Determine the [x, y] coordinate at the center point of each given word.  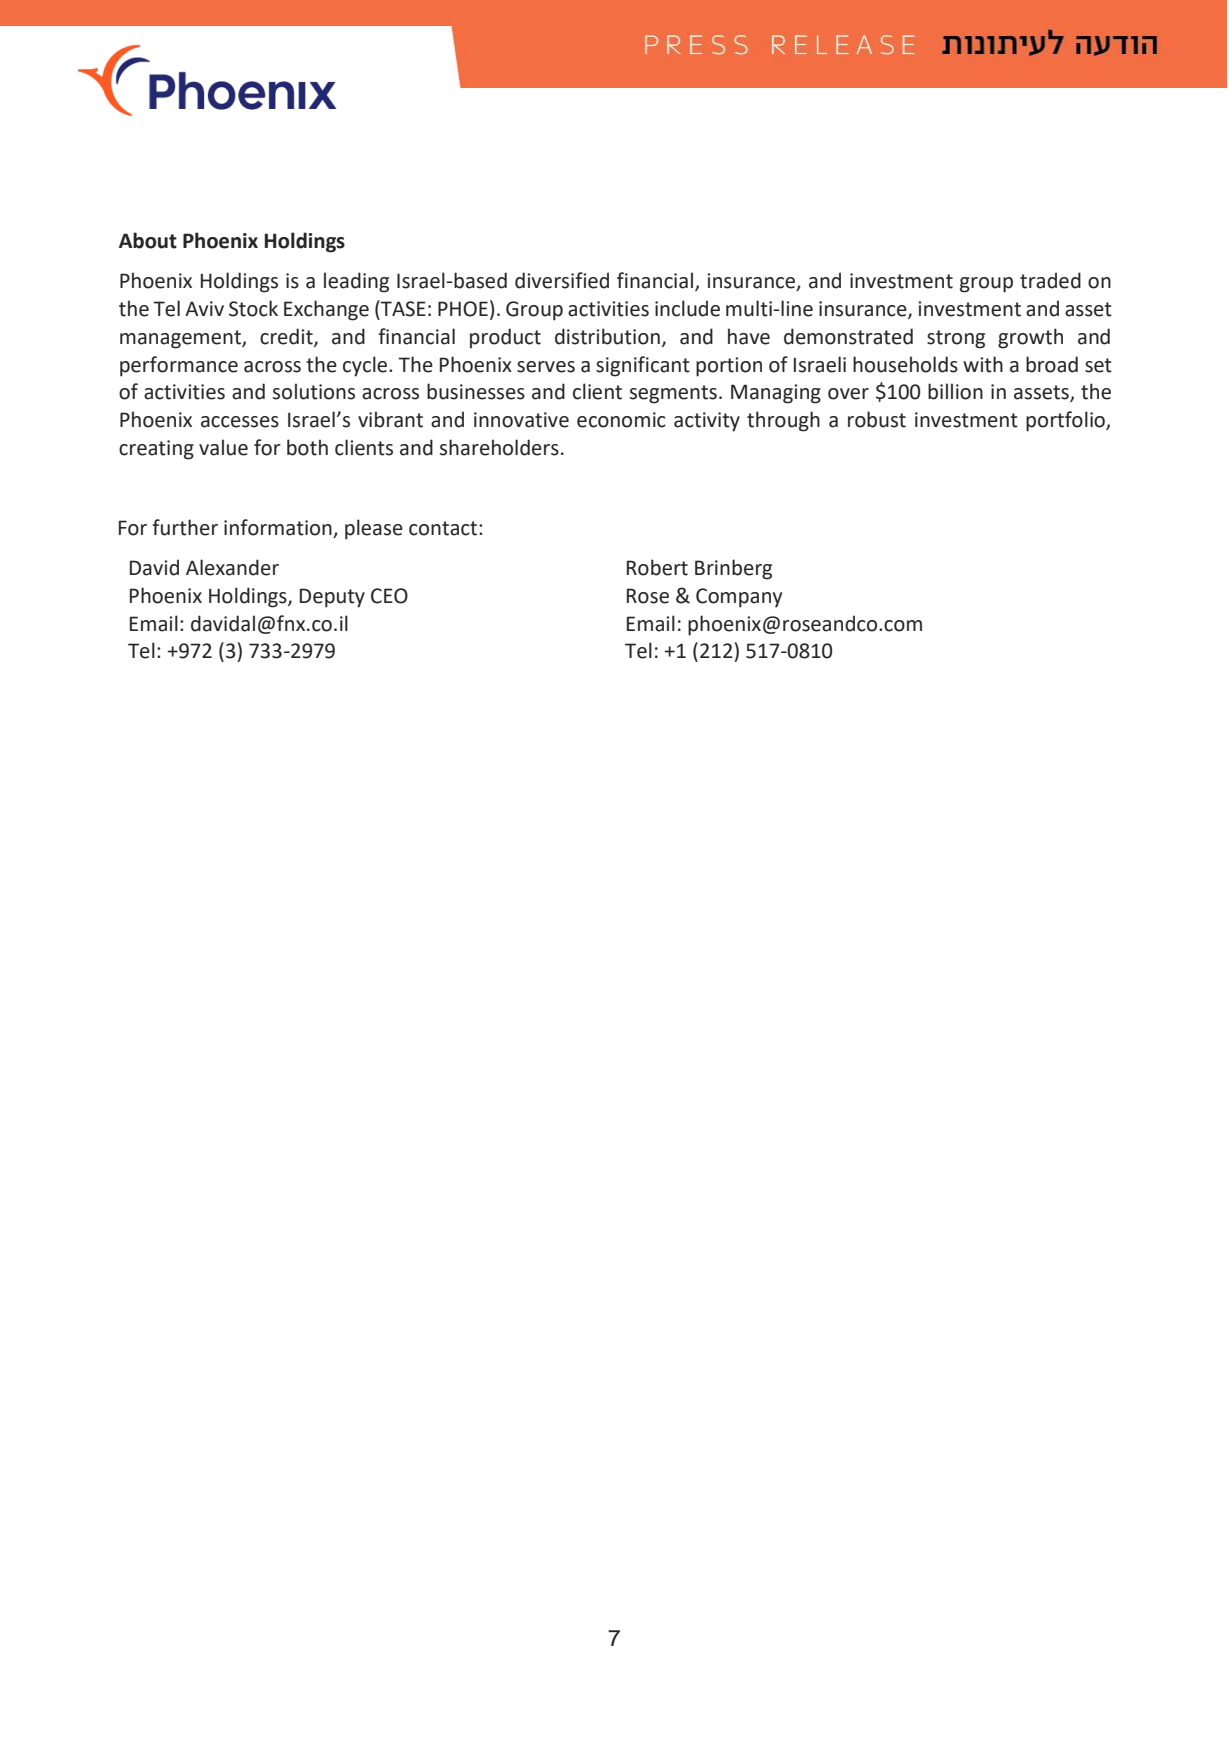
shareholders [499, 447]
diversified [562, 280]
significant [643, 366]
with [983, 364]
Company [739, 598]
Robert [657, 567]
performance [179, 366]
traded [1050, 280]
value [223, 447]
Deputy [332, 598]
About [148, 240]
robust [877, 419]
